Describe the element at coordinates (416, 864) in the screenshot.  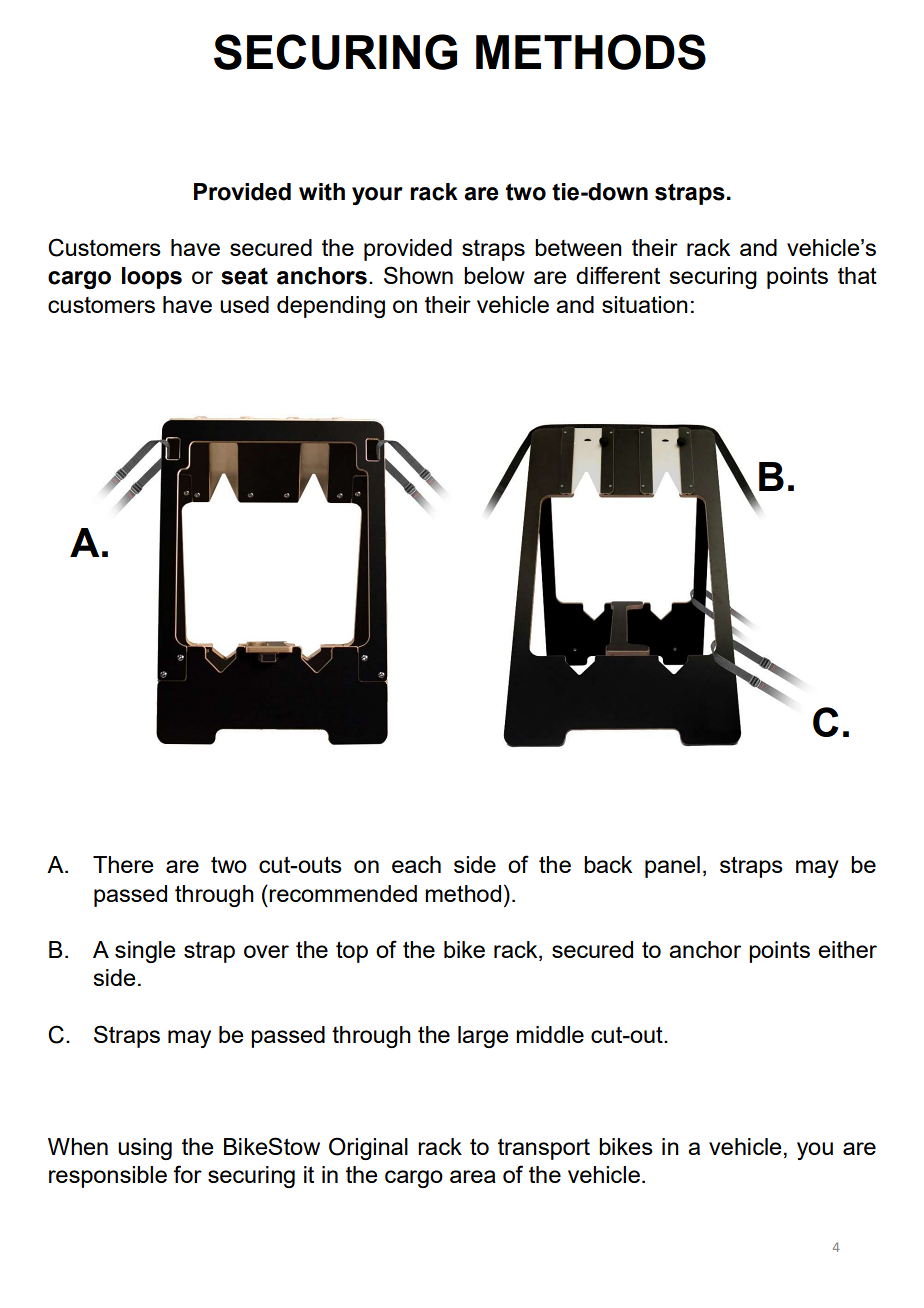
I see `each` at that location.
